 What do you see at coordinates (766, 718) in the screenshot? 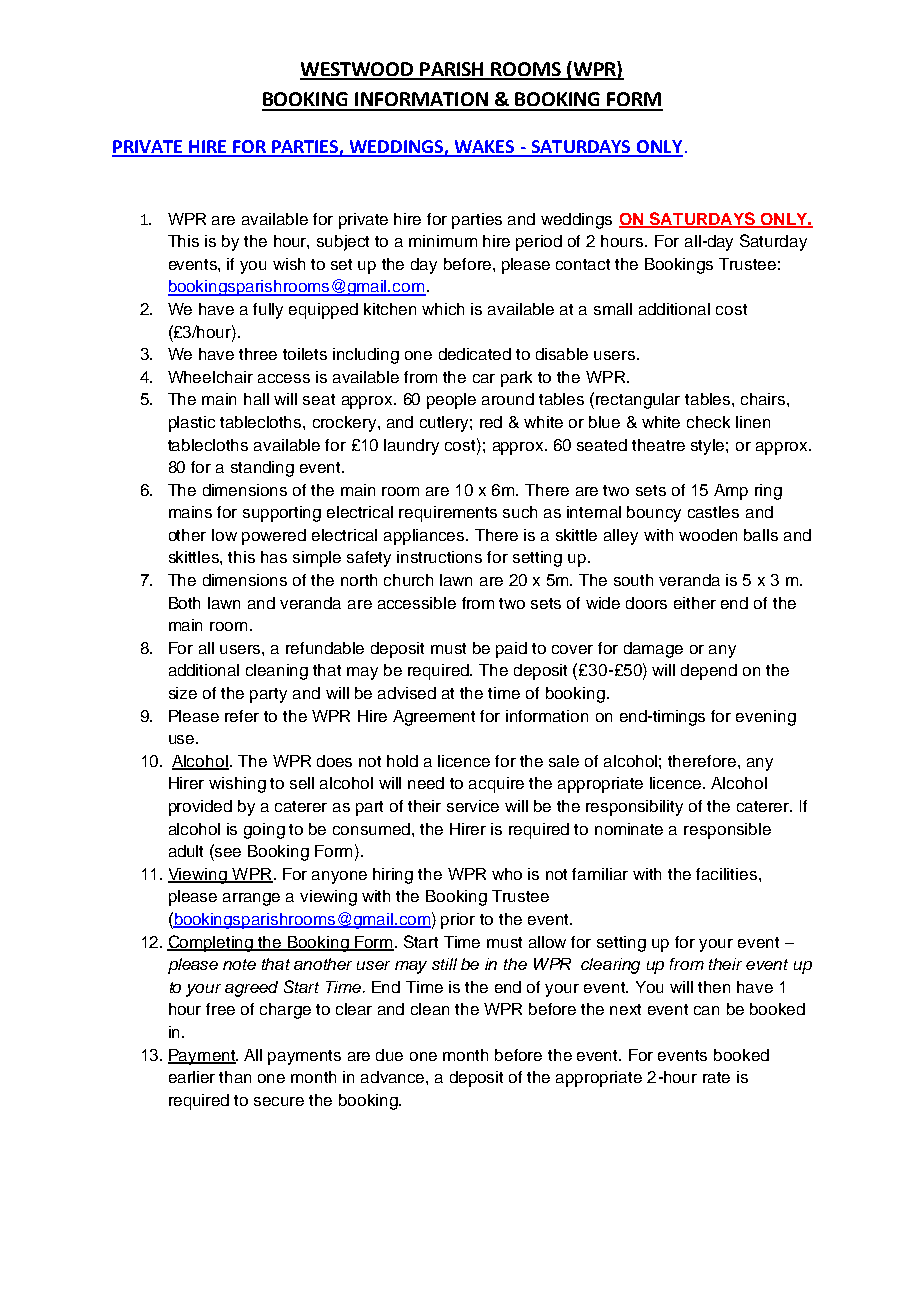
I see `evening` at bounding box center [766, 718].
